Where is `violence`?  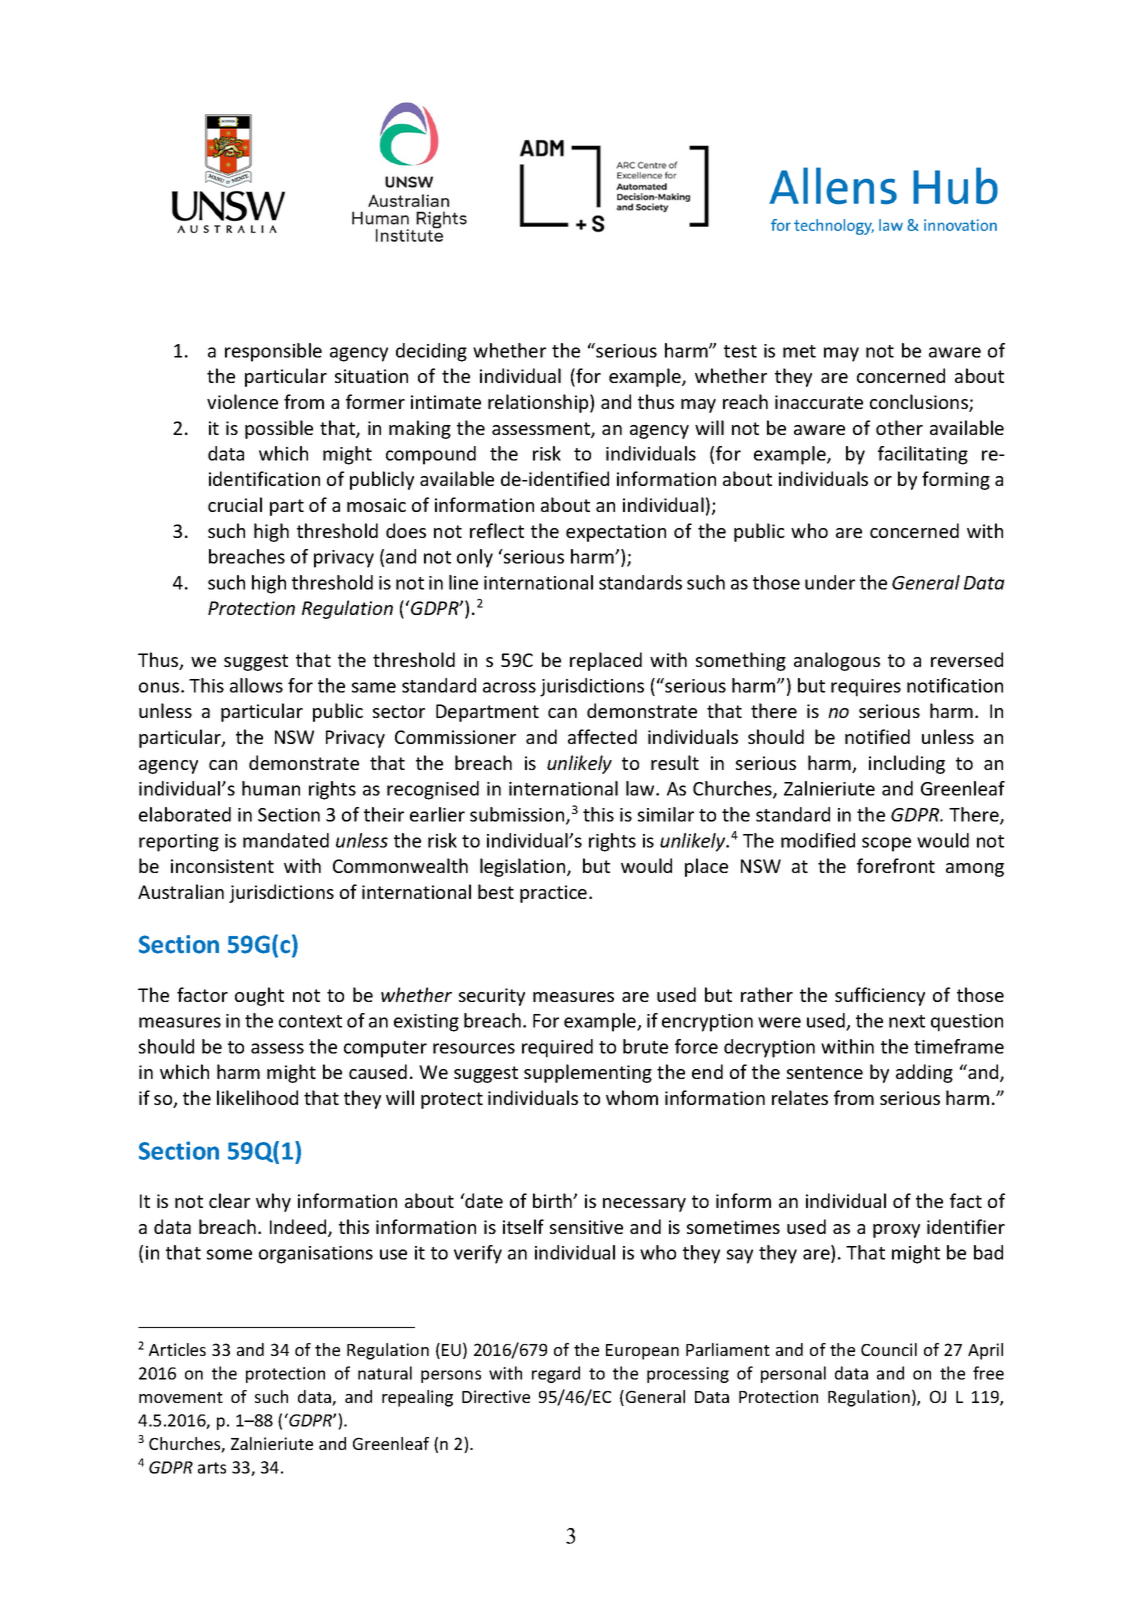
violence is located at coordinates (242, 401).
